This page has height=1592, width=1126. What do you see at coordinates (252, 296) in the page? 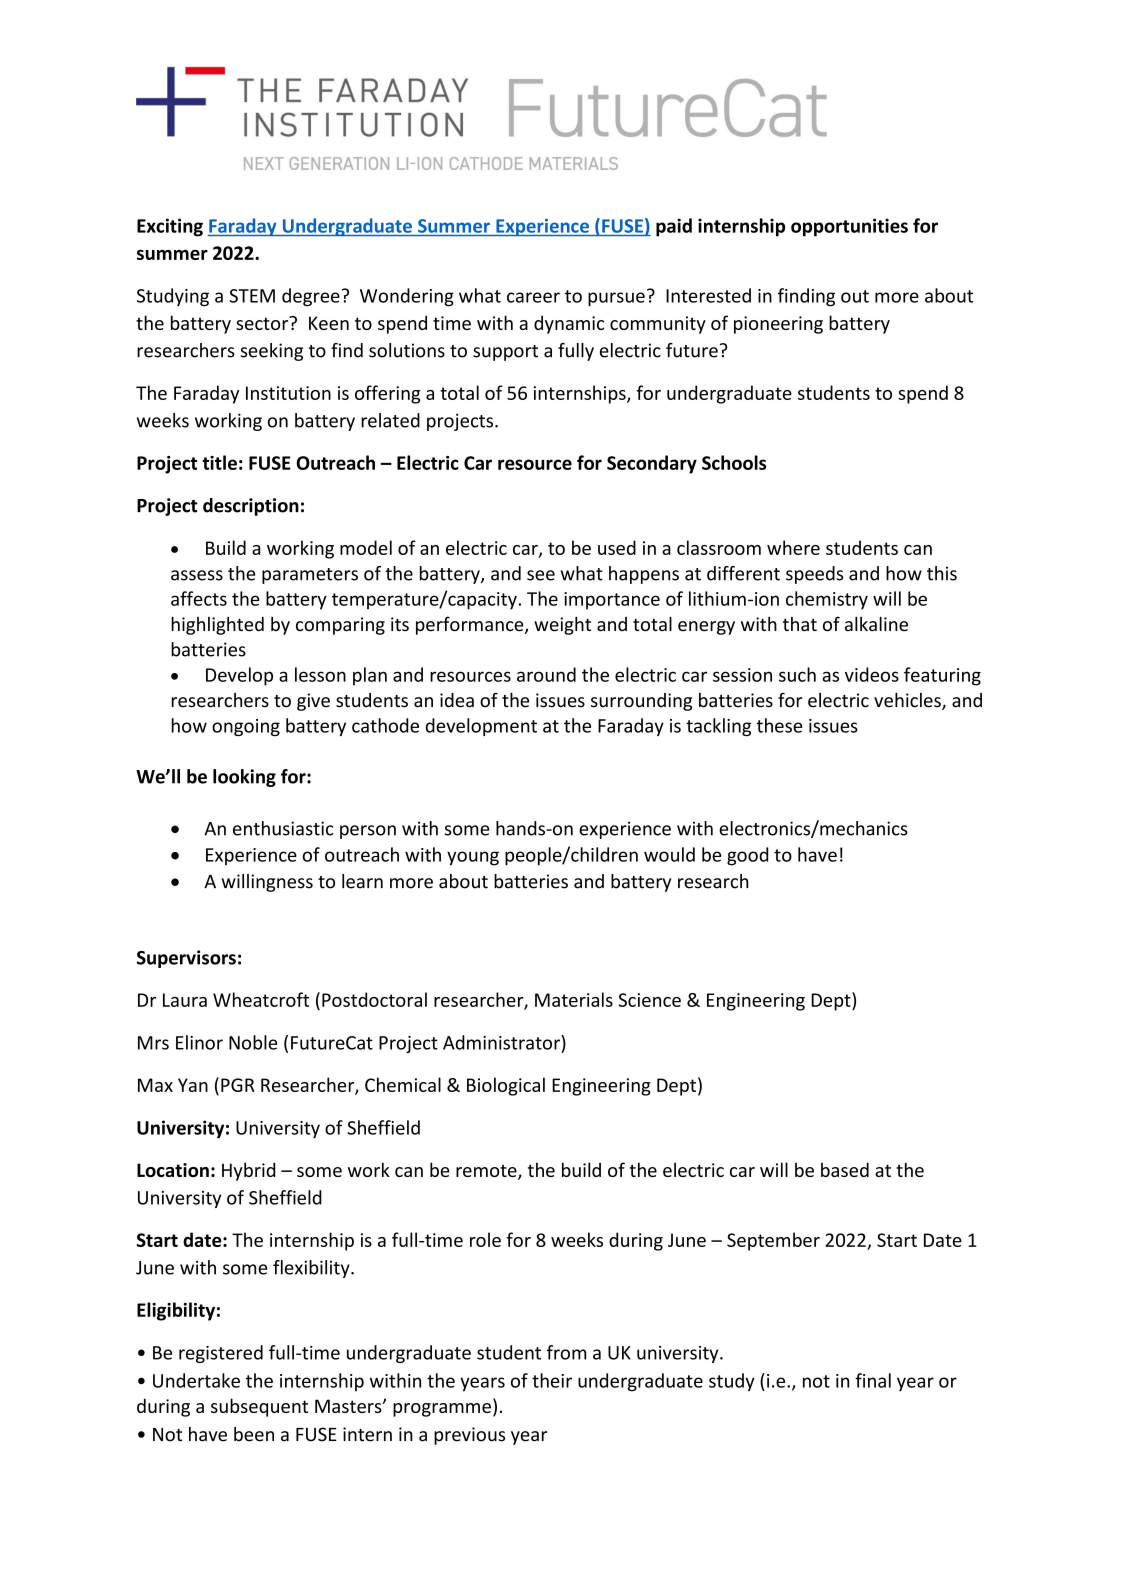
I see `STEM` at bounding box center [252, 296].
